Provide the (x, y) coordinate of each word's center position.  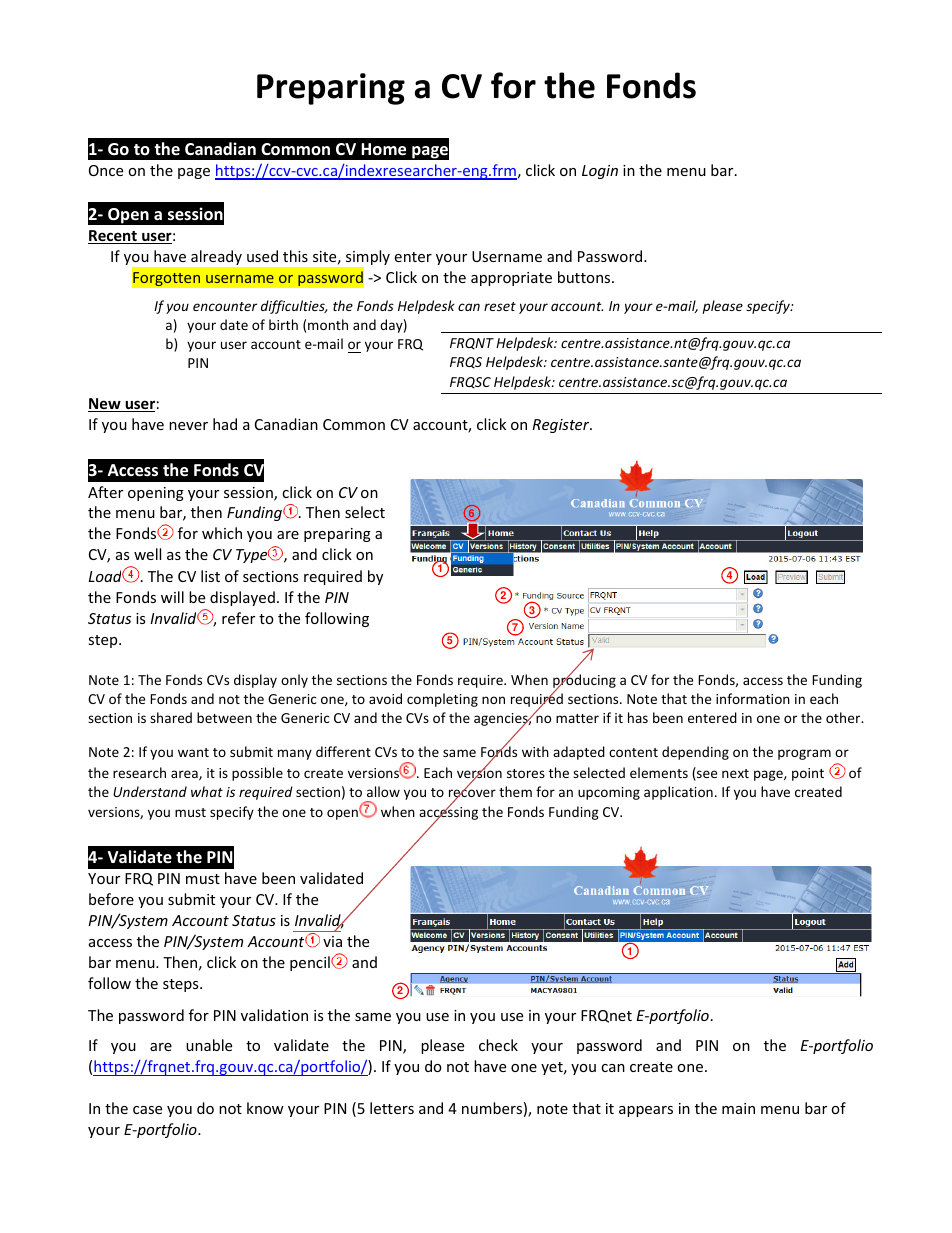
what (207, 791)
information (753, 698)
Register (562, 426)
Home (383, 149)
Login (600, 172)
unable (209, 1045)
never (188, 426)
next (735, 773)
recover (472, 793)
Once (106, 170)
